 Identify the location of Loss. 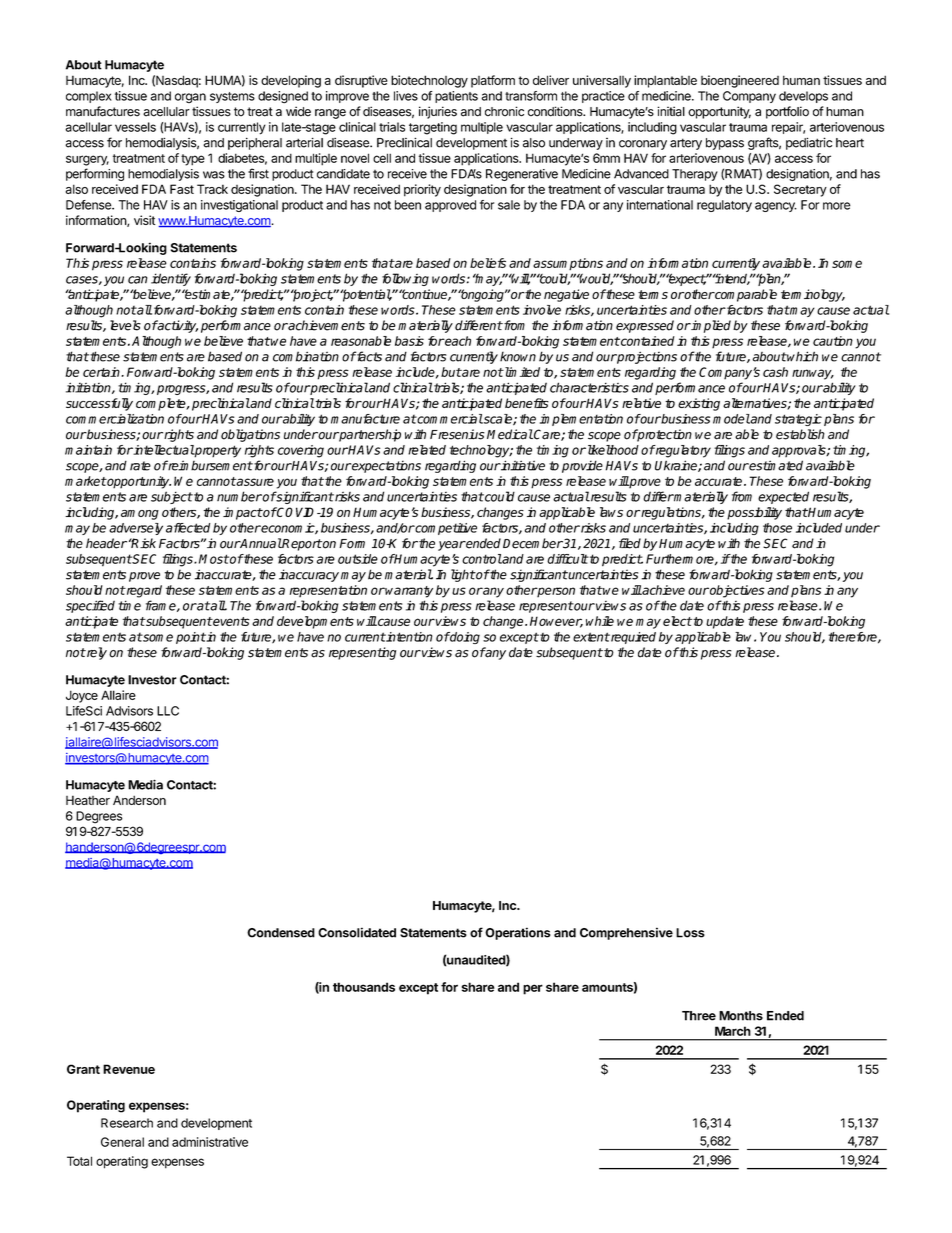
(690, 933).
